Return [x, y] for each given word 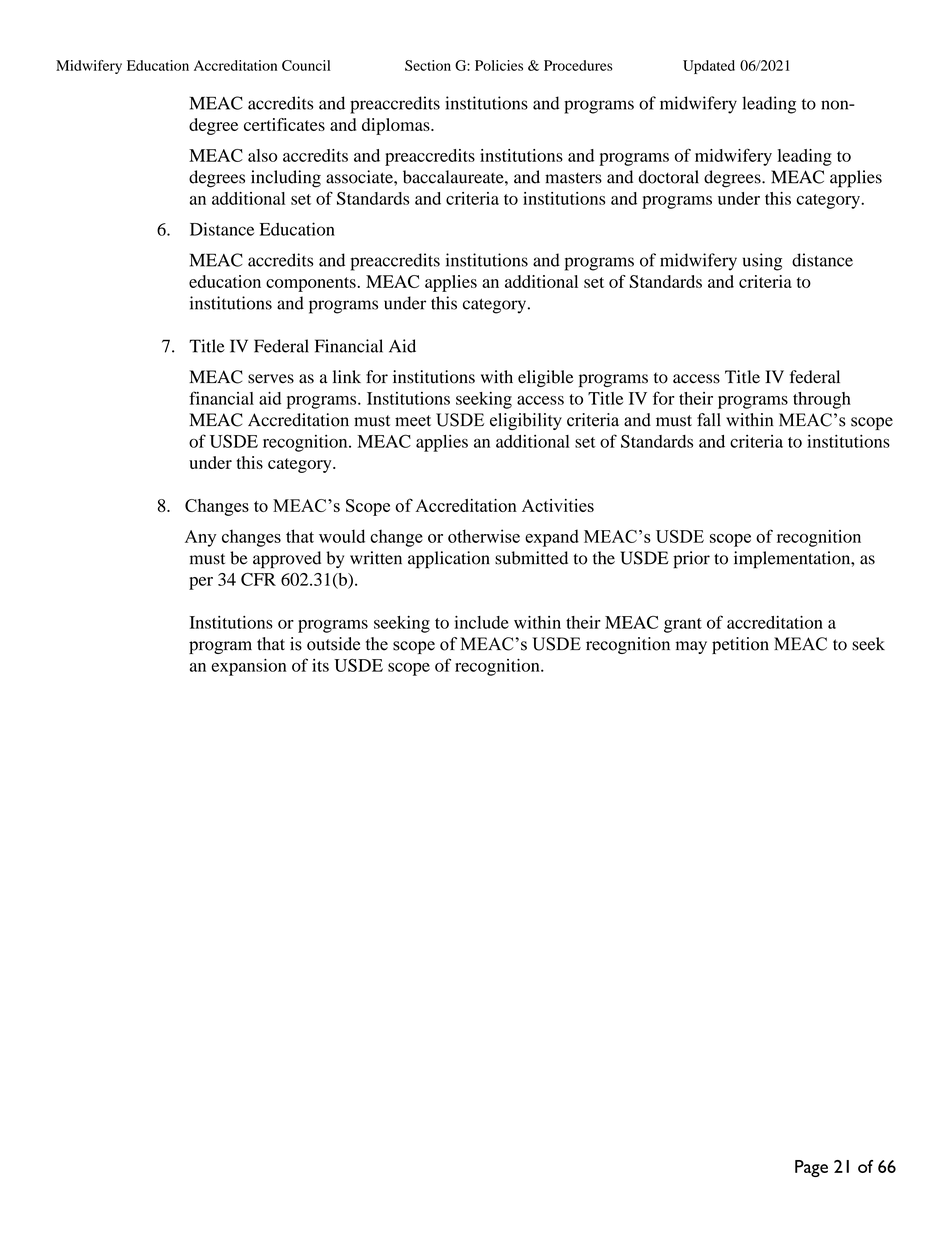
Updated [709, 67]
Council [306, 65]
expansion [249, 667]
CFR [258, 579]
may [691, 647]
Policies [499, 65]
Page [811, 1168]
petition [740, 645]
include [481, 622]
